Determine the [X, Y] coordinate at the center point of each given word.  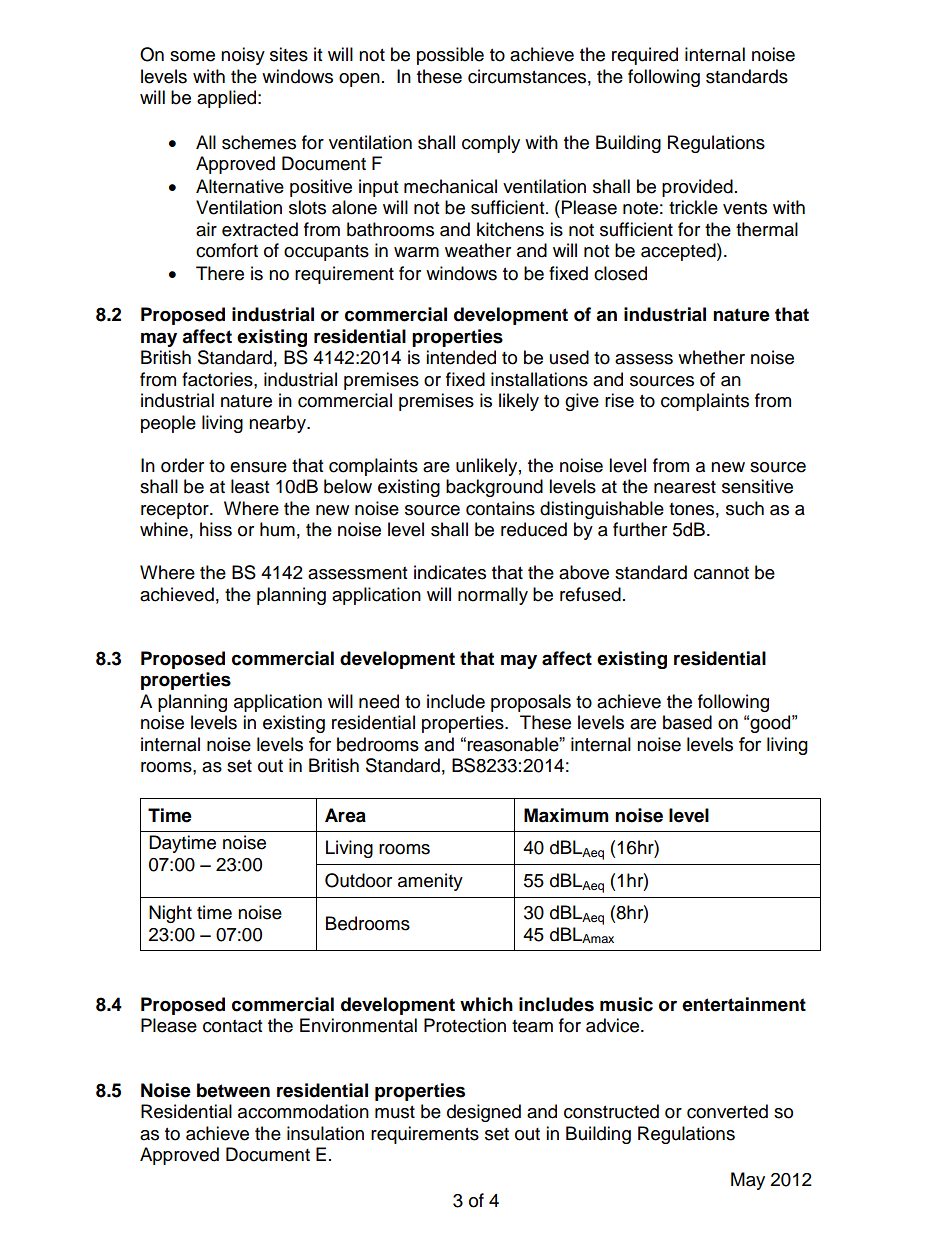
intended [461, 357]
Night [170, 914]
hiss [216, 529]
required [645, 56]
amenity [430, 882]
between [233, 1090]
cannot [721, 573]
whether [711, 357]
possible [450, 56]
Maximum [566, 815]
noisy [243, 56]
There [220, 273]
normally [493, 596]
